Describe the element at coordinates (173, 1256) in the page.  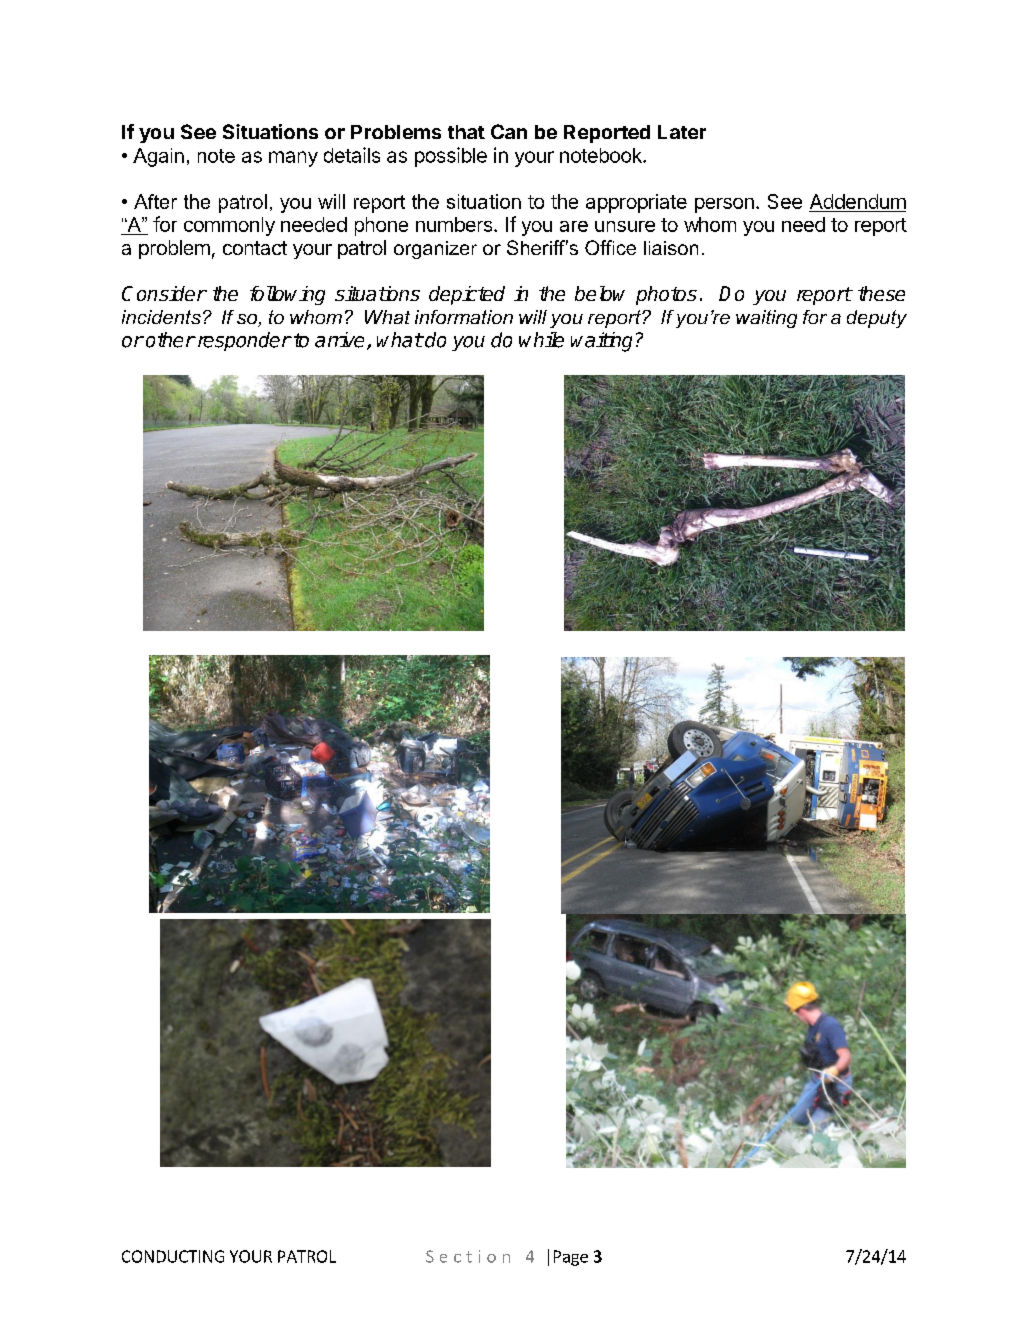
I see `CONDUCTING` at that location.
